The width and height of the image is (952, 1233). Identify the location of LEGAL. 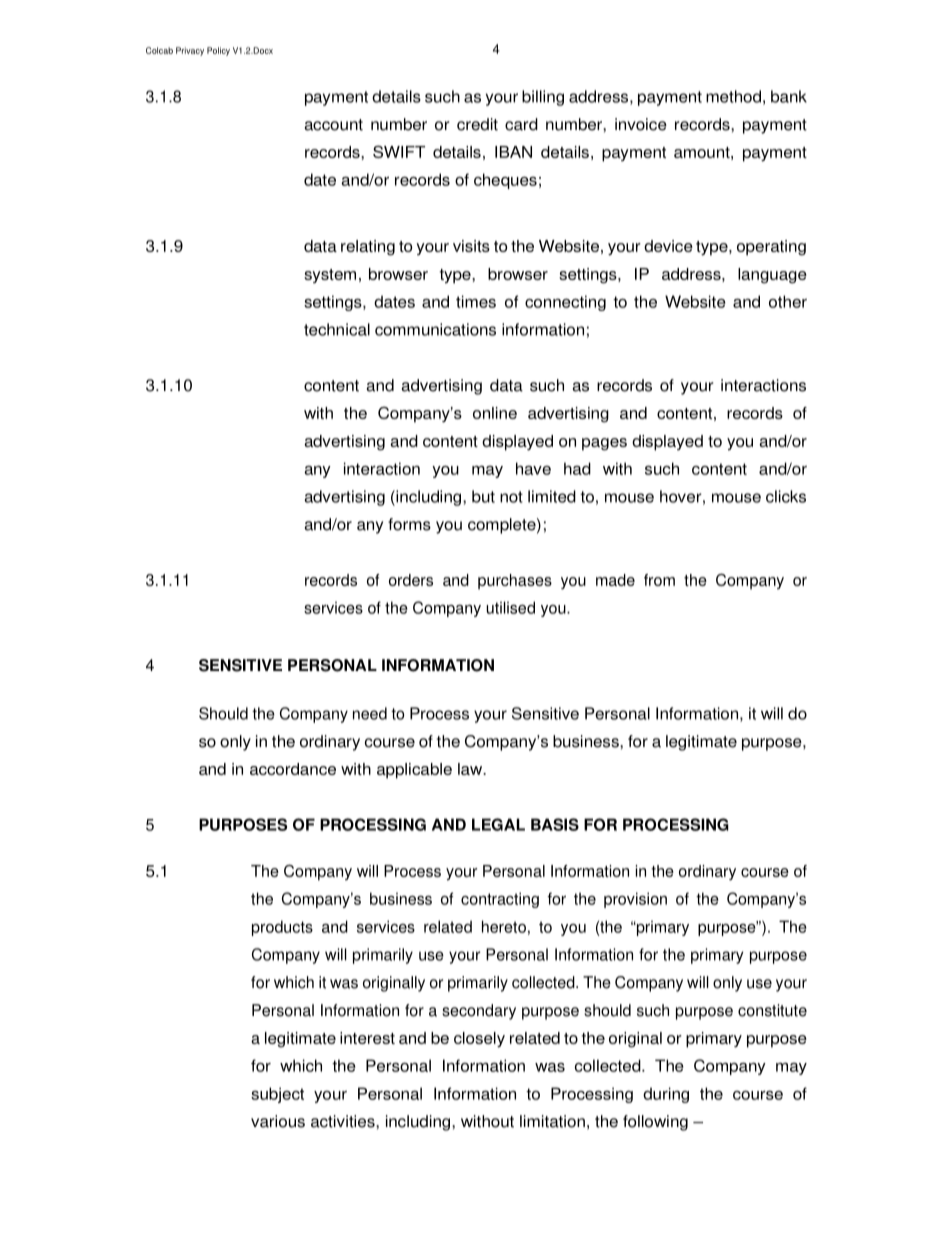
(498, 824).
